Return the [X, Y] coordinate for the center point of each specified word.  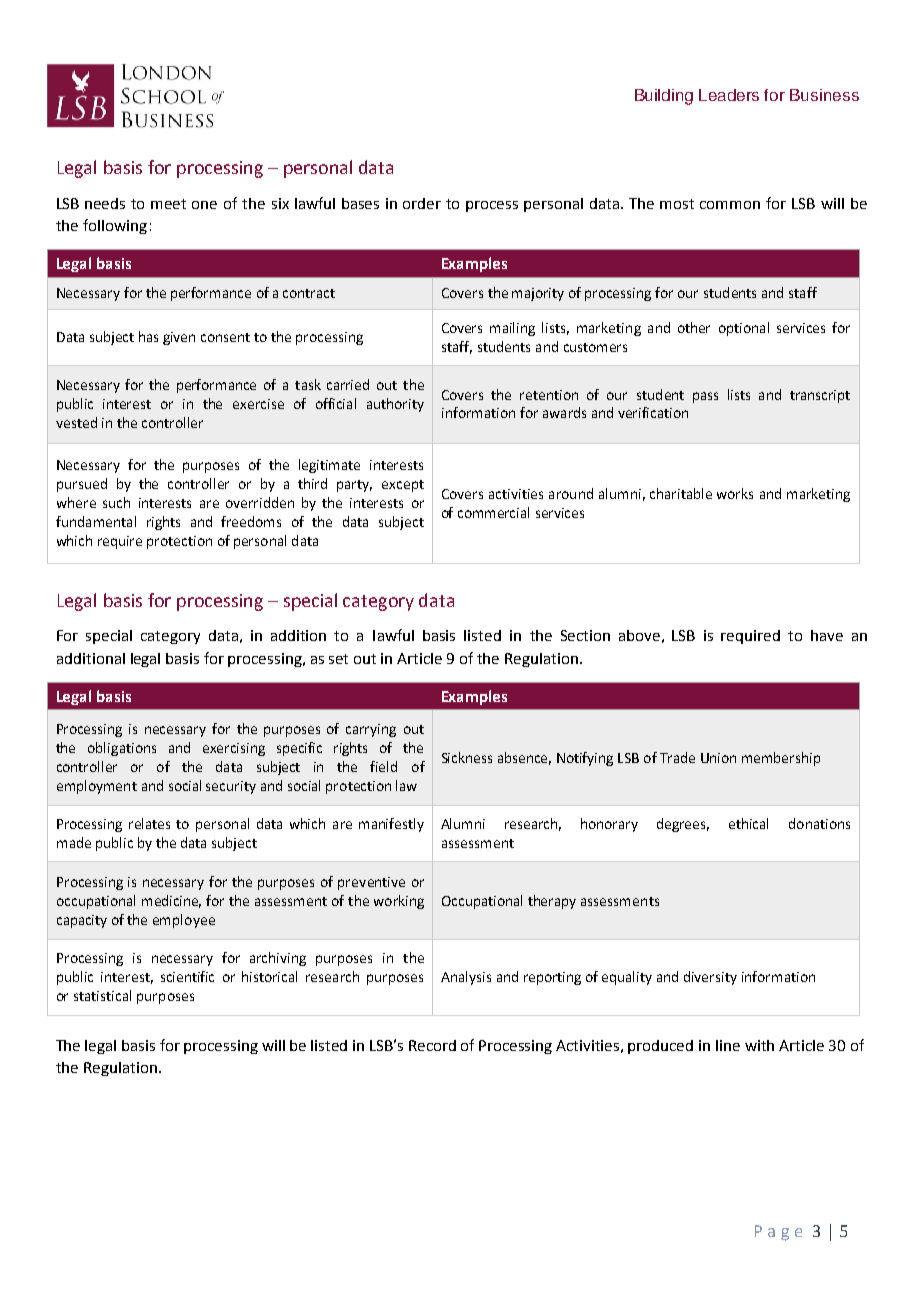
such [116, 502]
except [403, 486]
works [735, 493]
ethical [748, 823]
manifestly [391, 825]
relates [149, 823]
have [827, 635]
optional [744, 329]
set [338, 659]
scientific [187, 976]
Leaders [729, 95]
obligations [122, 749]
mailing [512, 329]
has [148, 336]
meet [168, 204]
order [422, 203]
